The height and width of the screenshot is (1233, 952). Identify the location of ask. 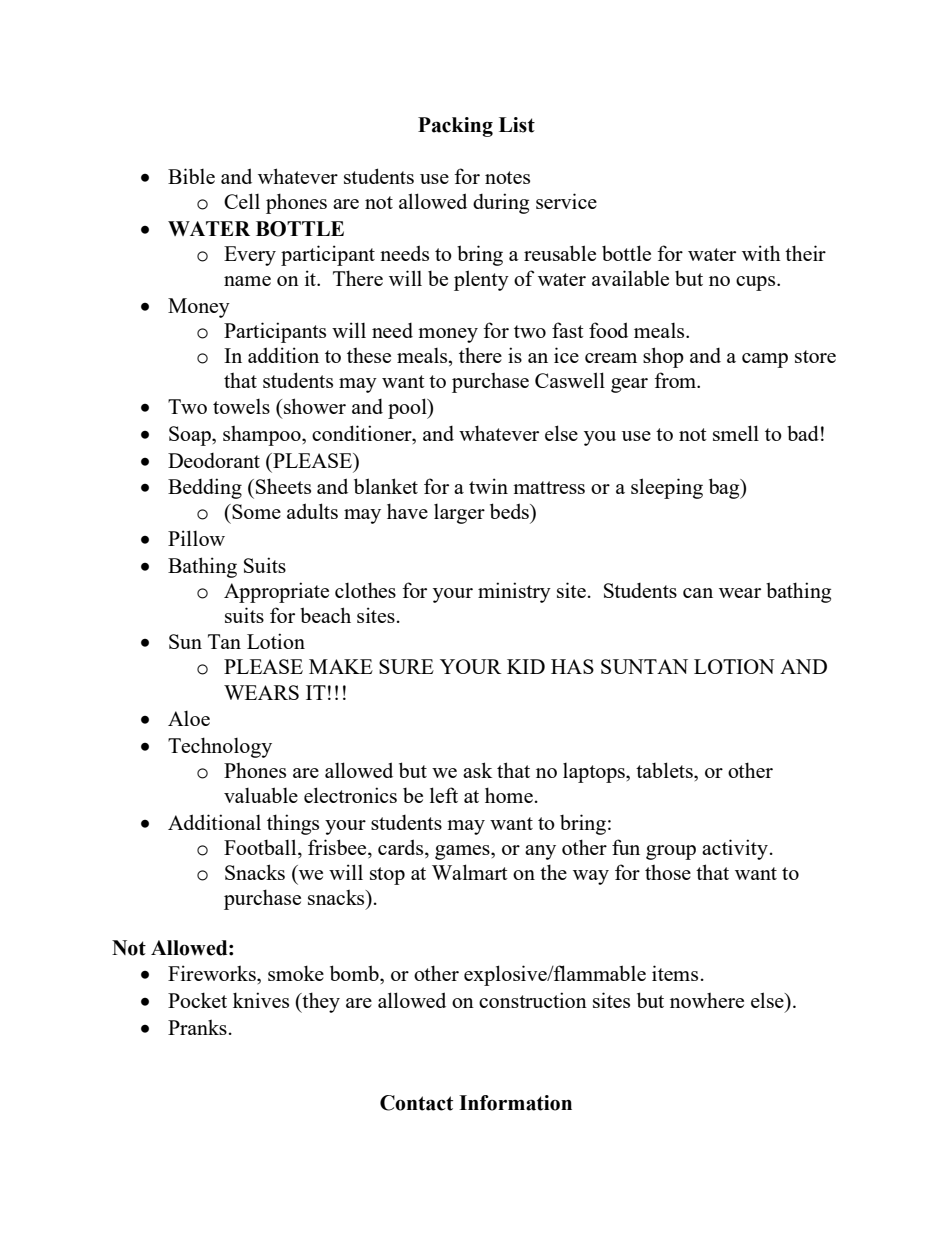
(477, 770).
